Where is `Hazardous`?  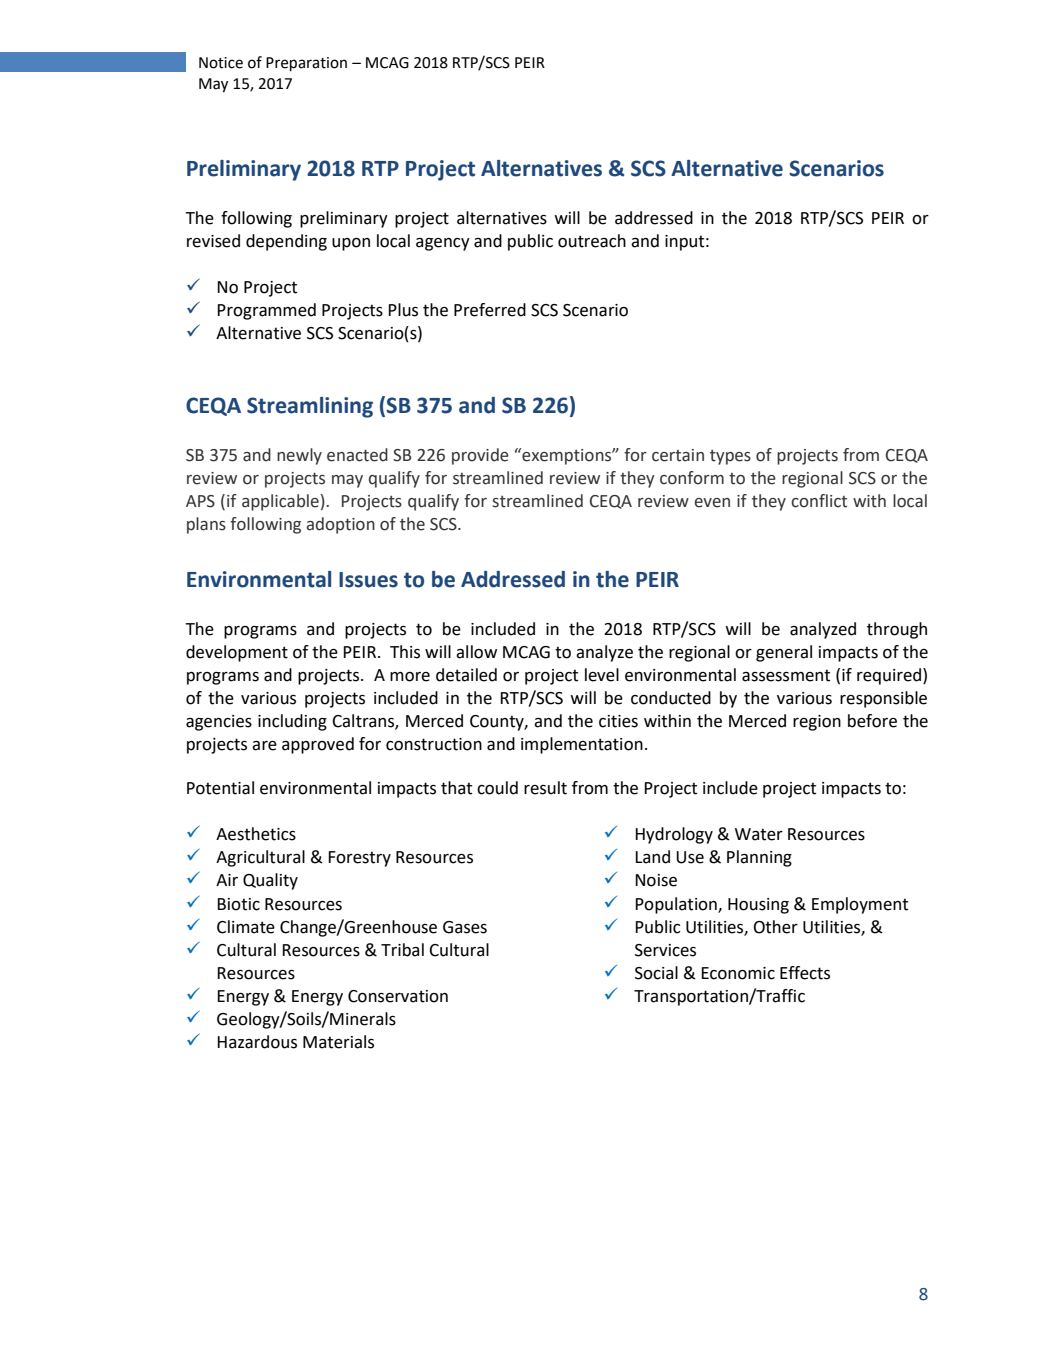
Hazardous is located at coordinates (257, 1042).
